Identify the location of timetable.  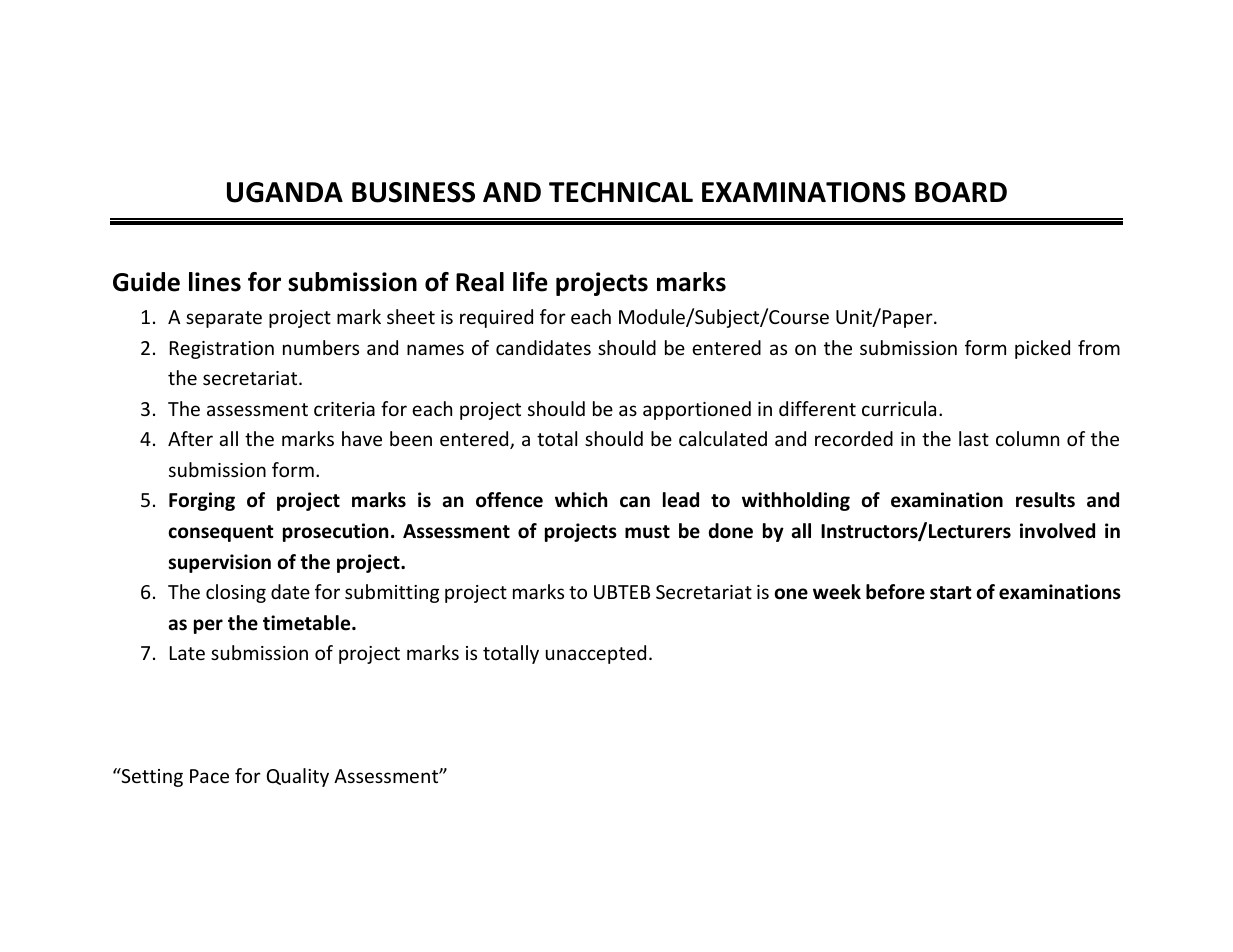
(308, 623).
